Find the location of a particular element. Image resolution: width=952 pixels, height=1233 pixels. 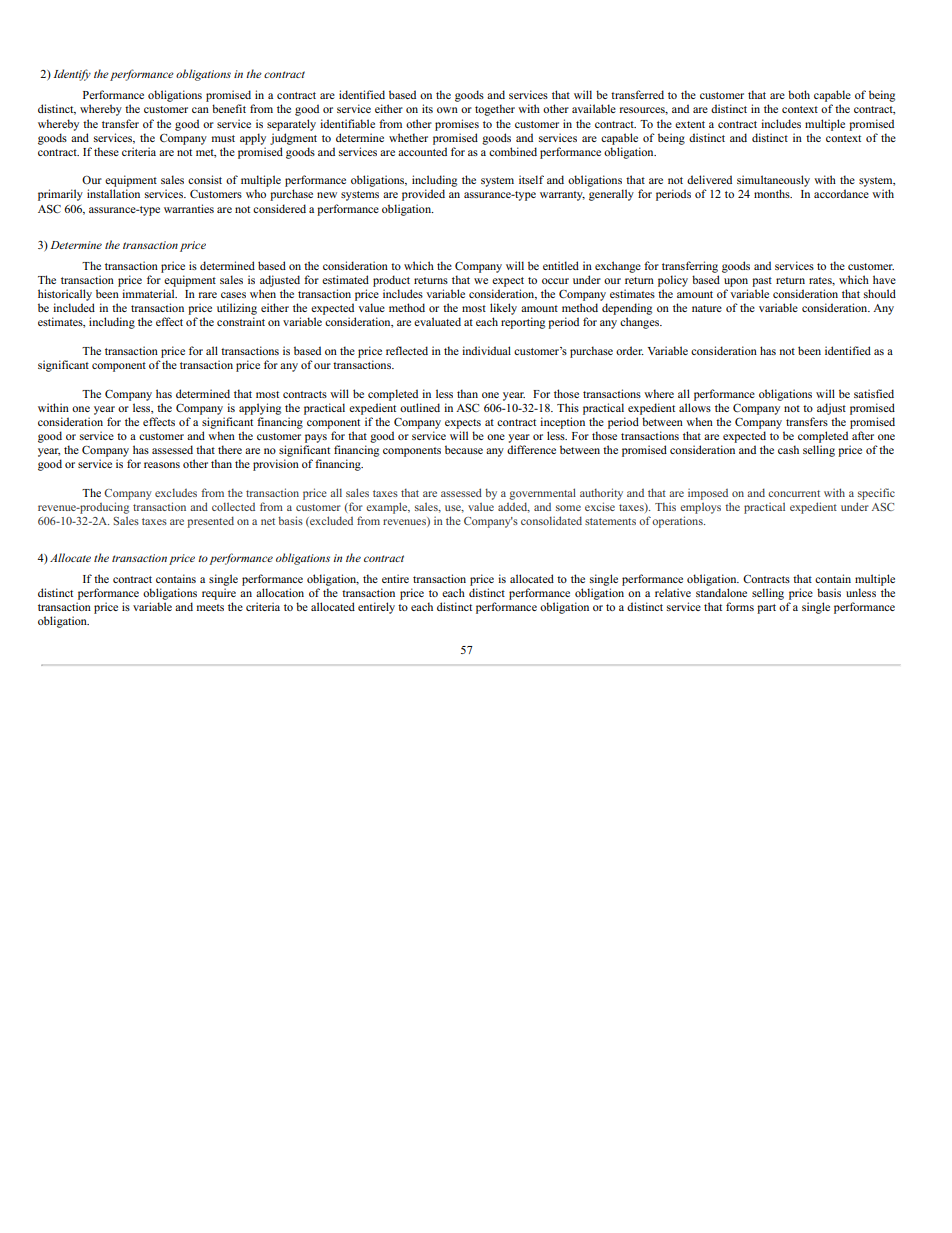

require is located at coordinates (219, 594).
